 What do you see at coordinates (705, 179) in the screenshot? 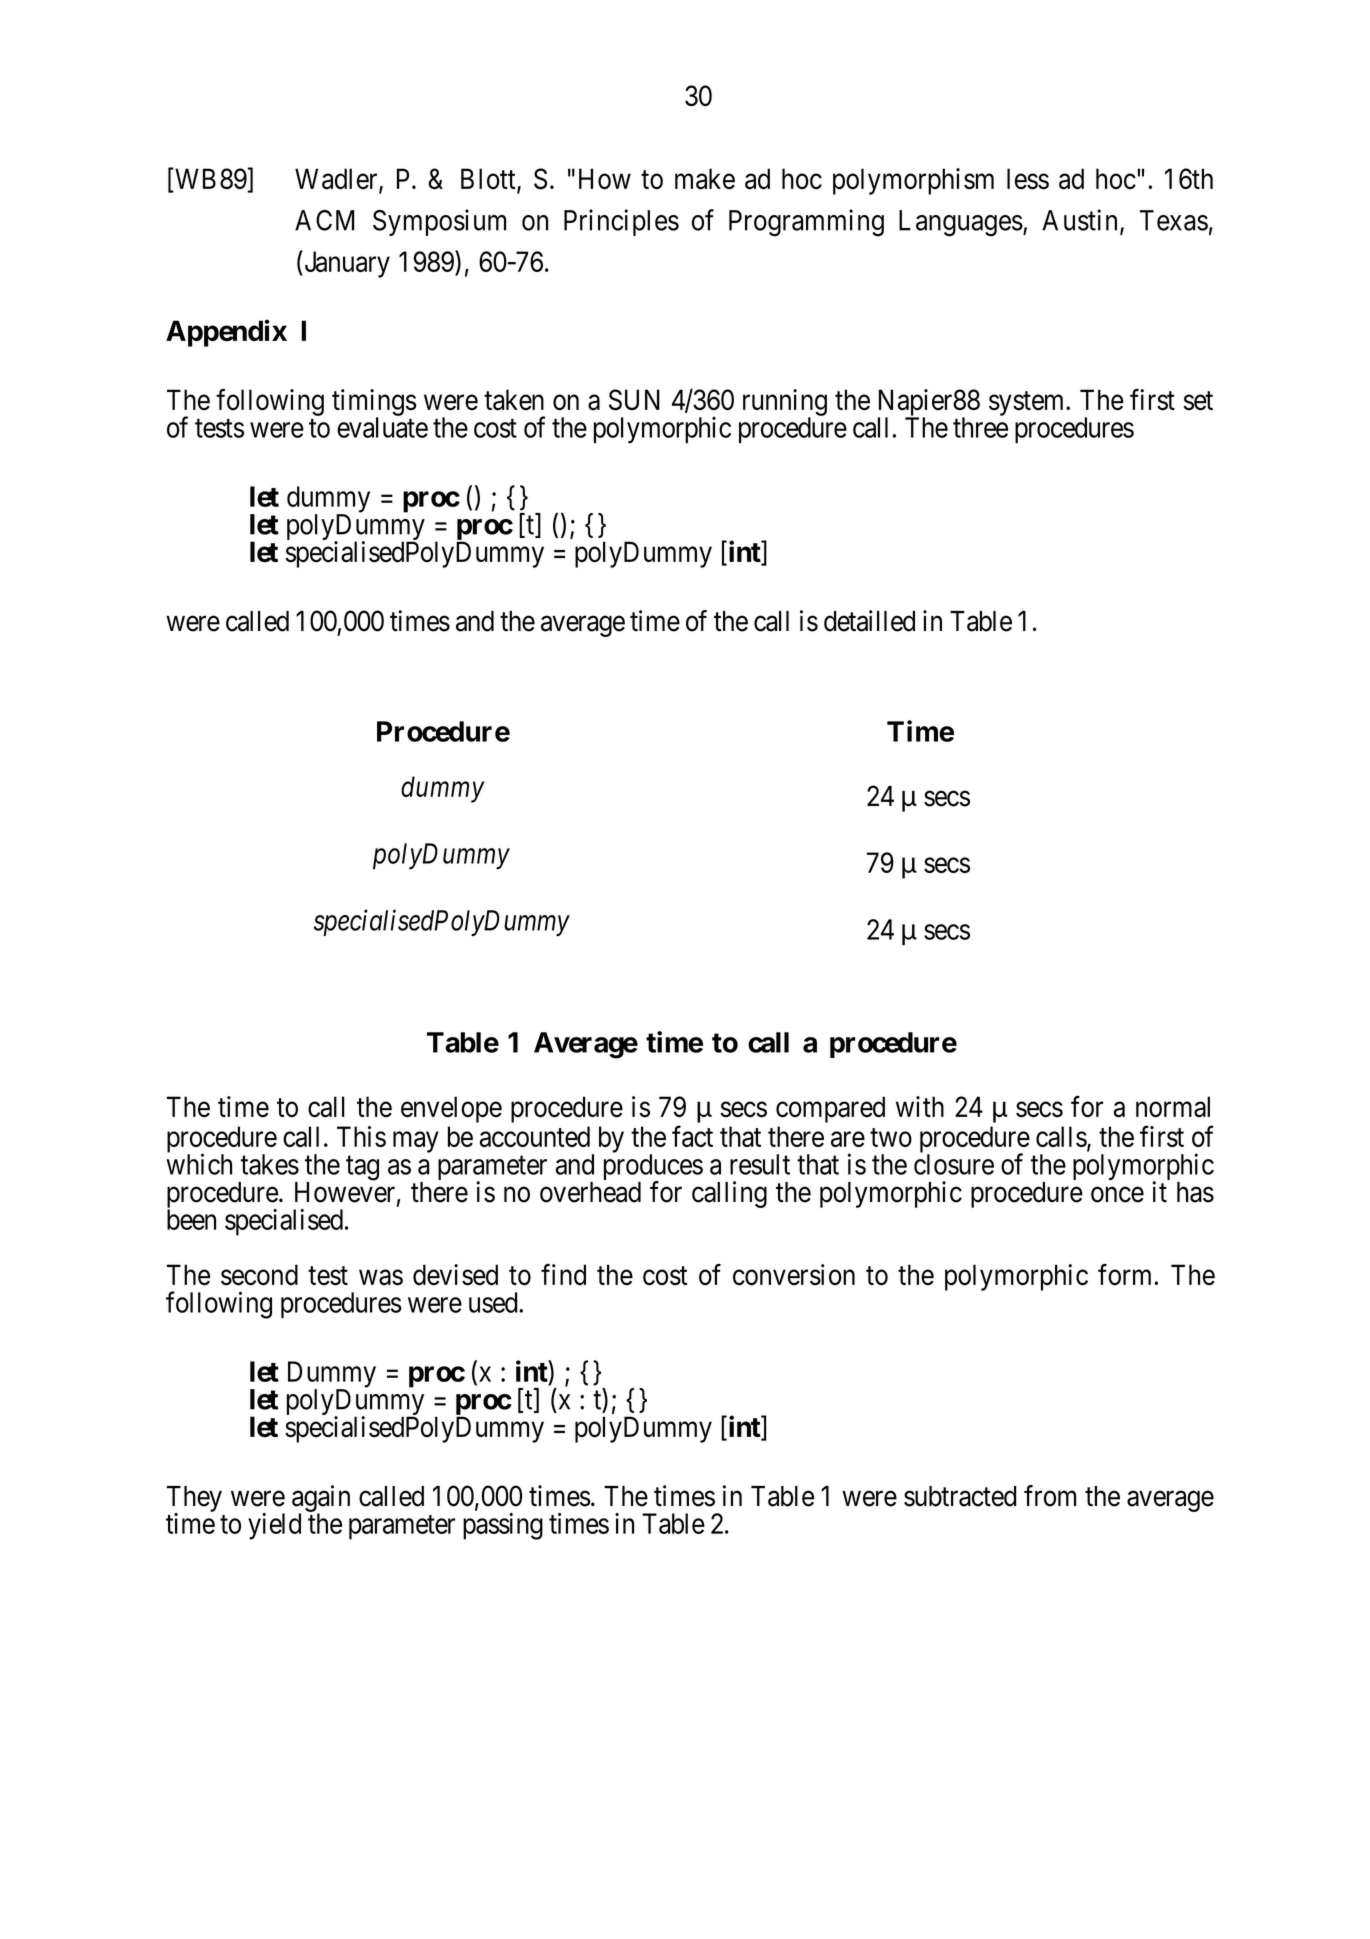
I see `make` at bounding box center [705, 179].
